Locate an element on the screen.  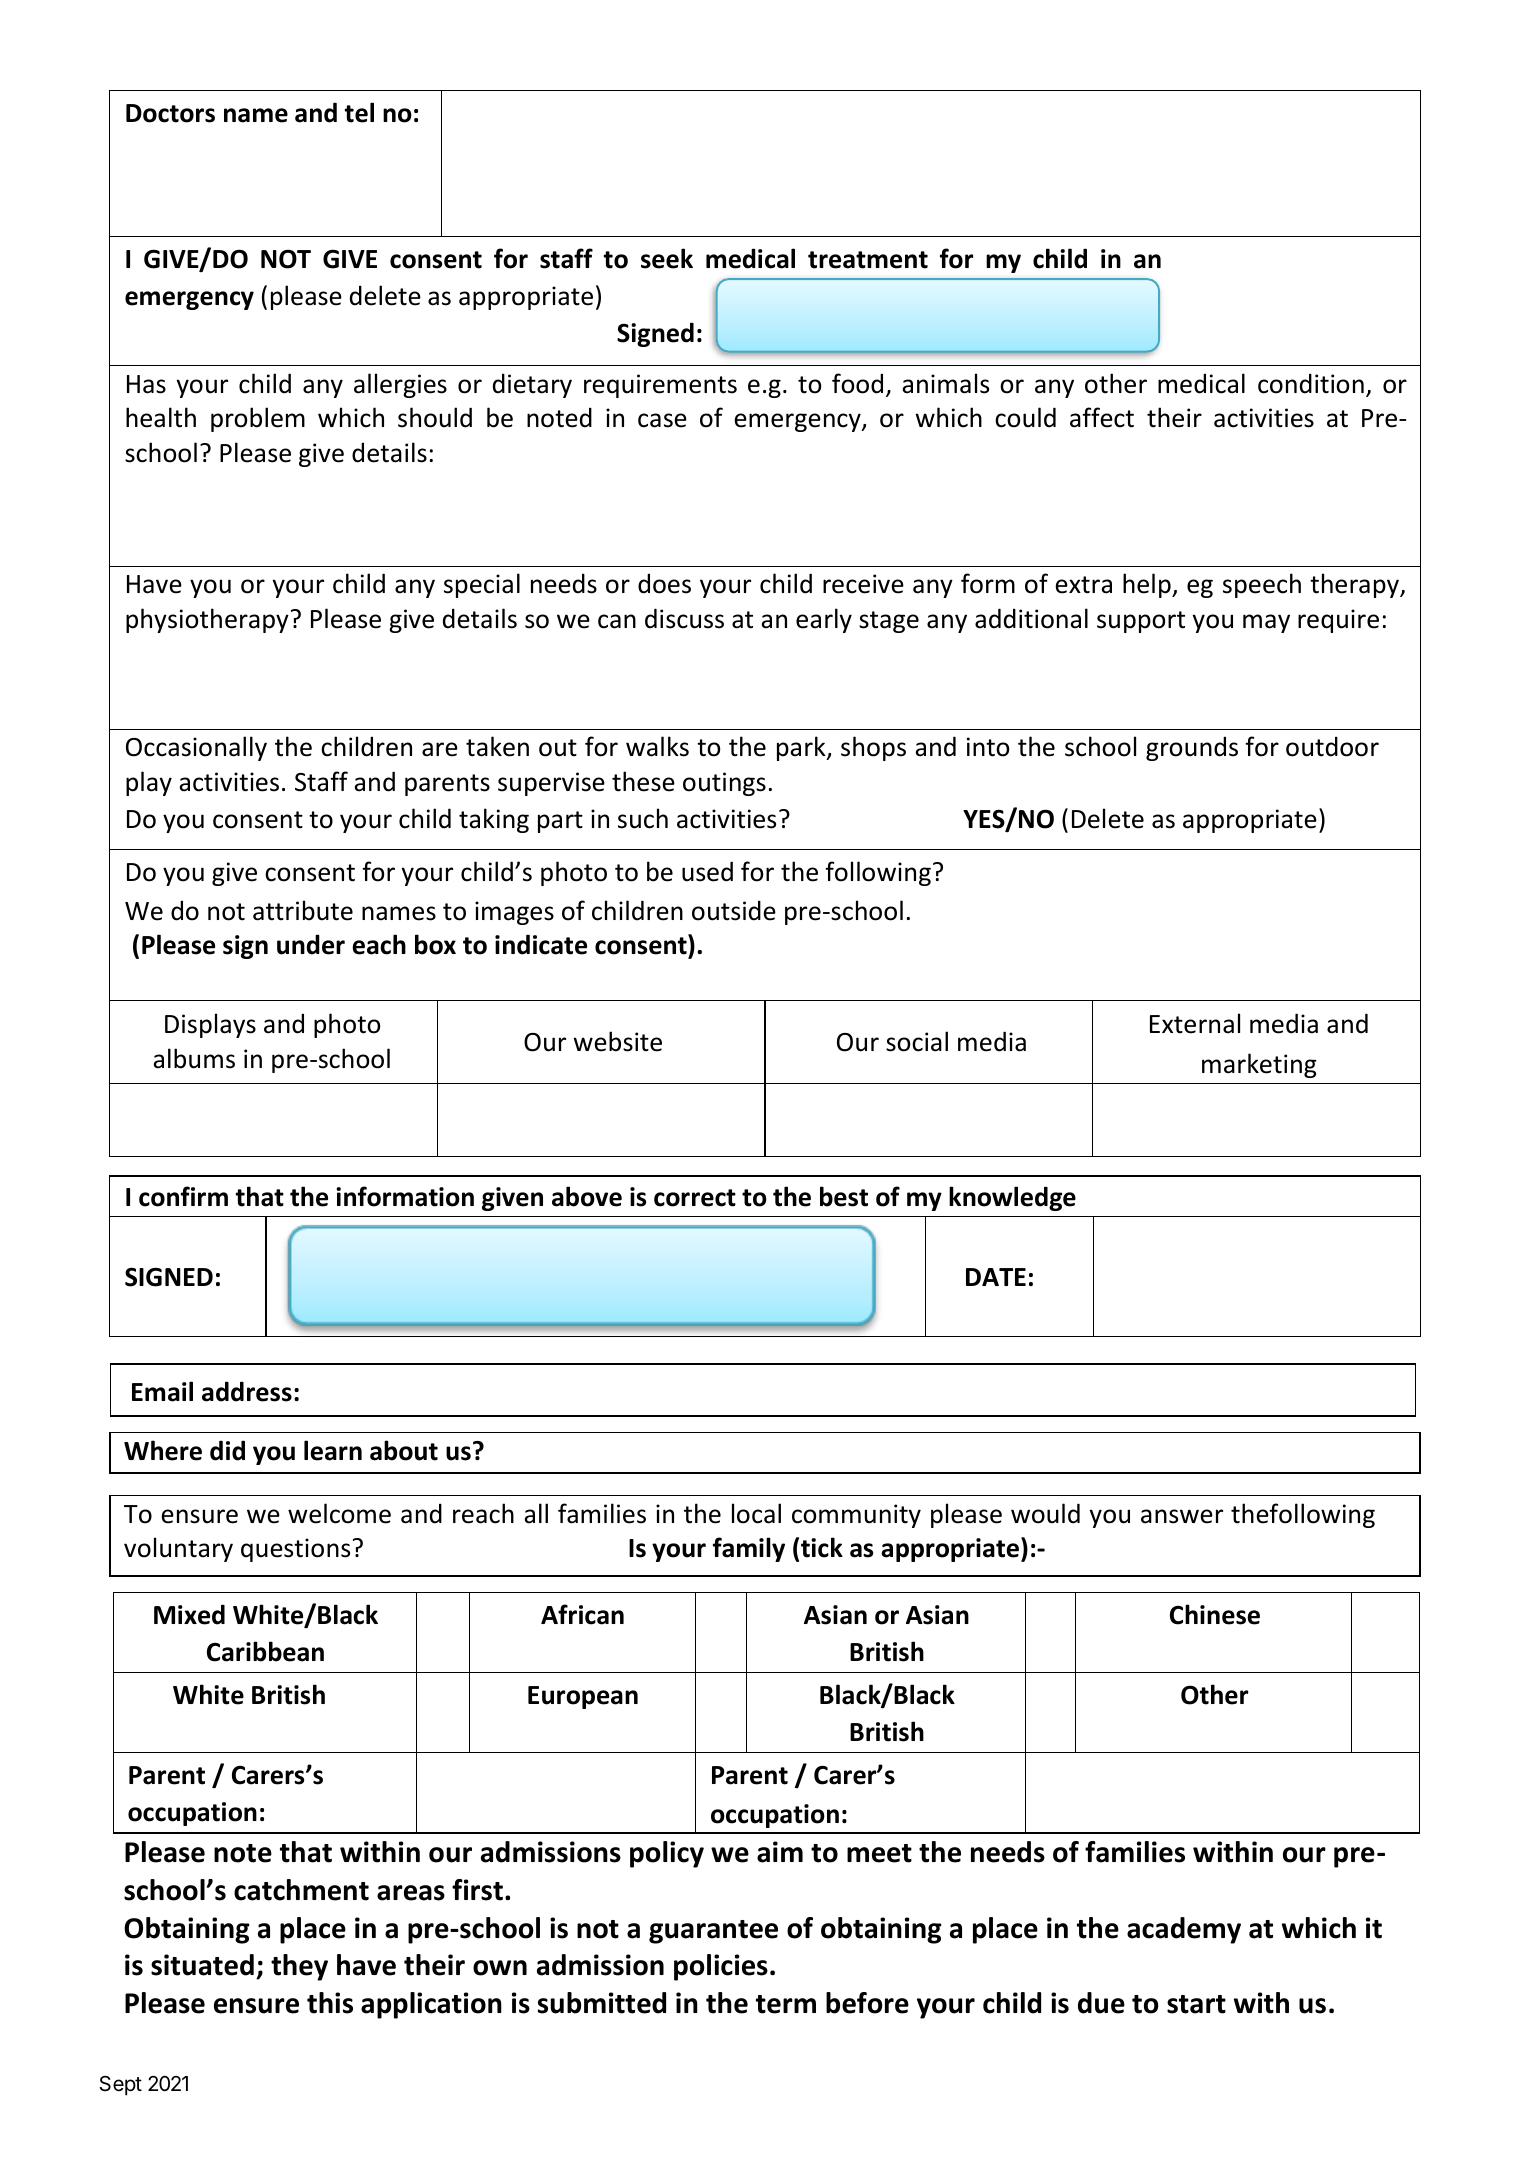
tel is located at coordinates (359, 112).
